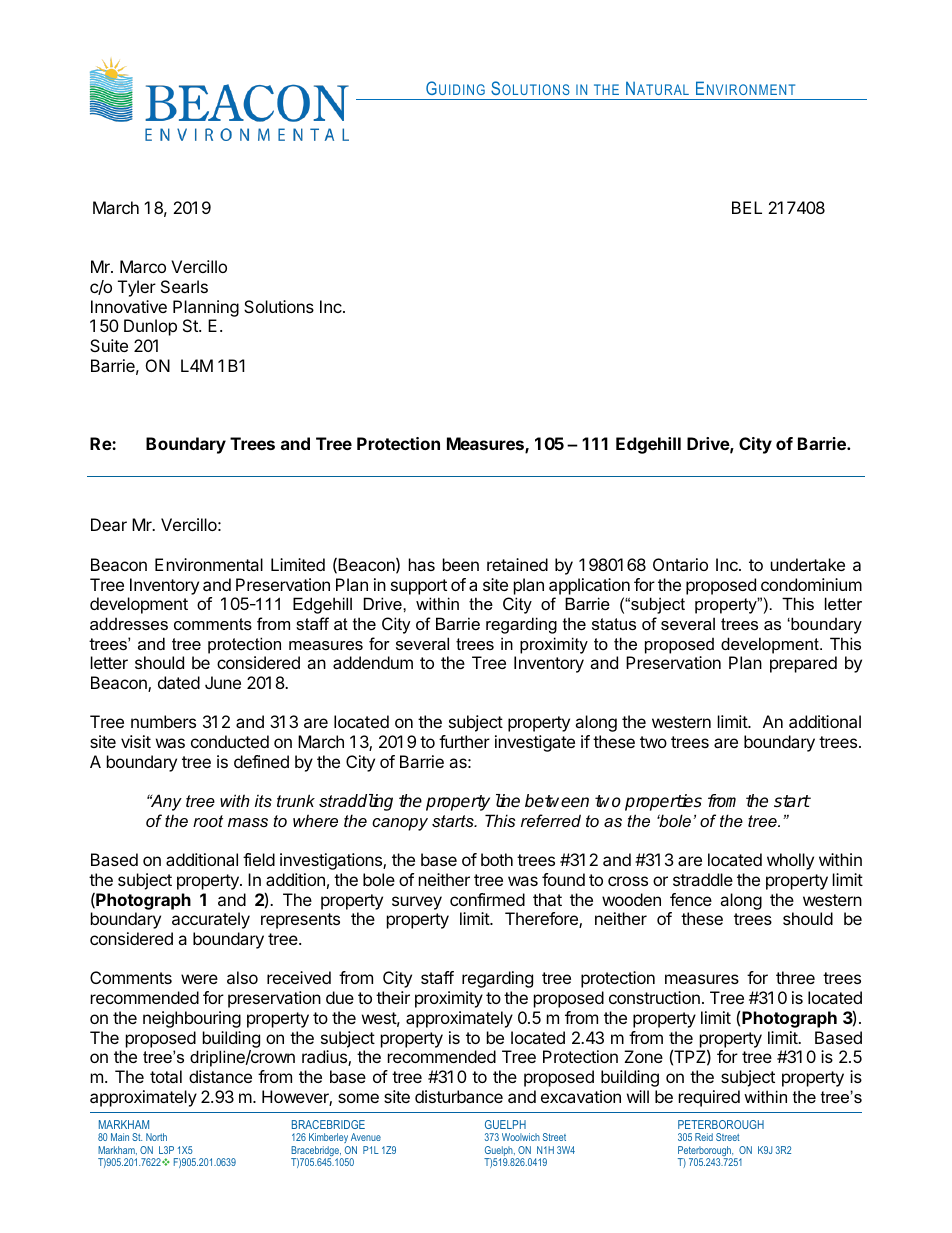 This page has width=952, height=1233. What do you see at coordinates (709, 1098) in the page?
I see `required` at bounding box center [709, 1098].
